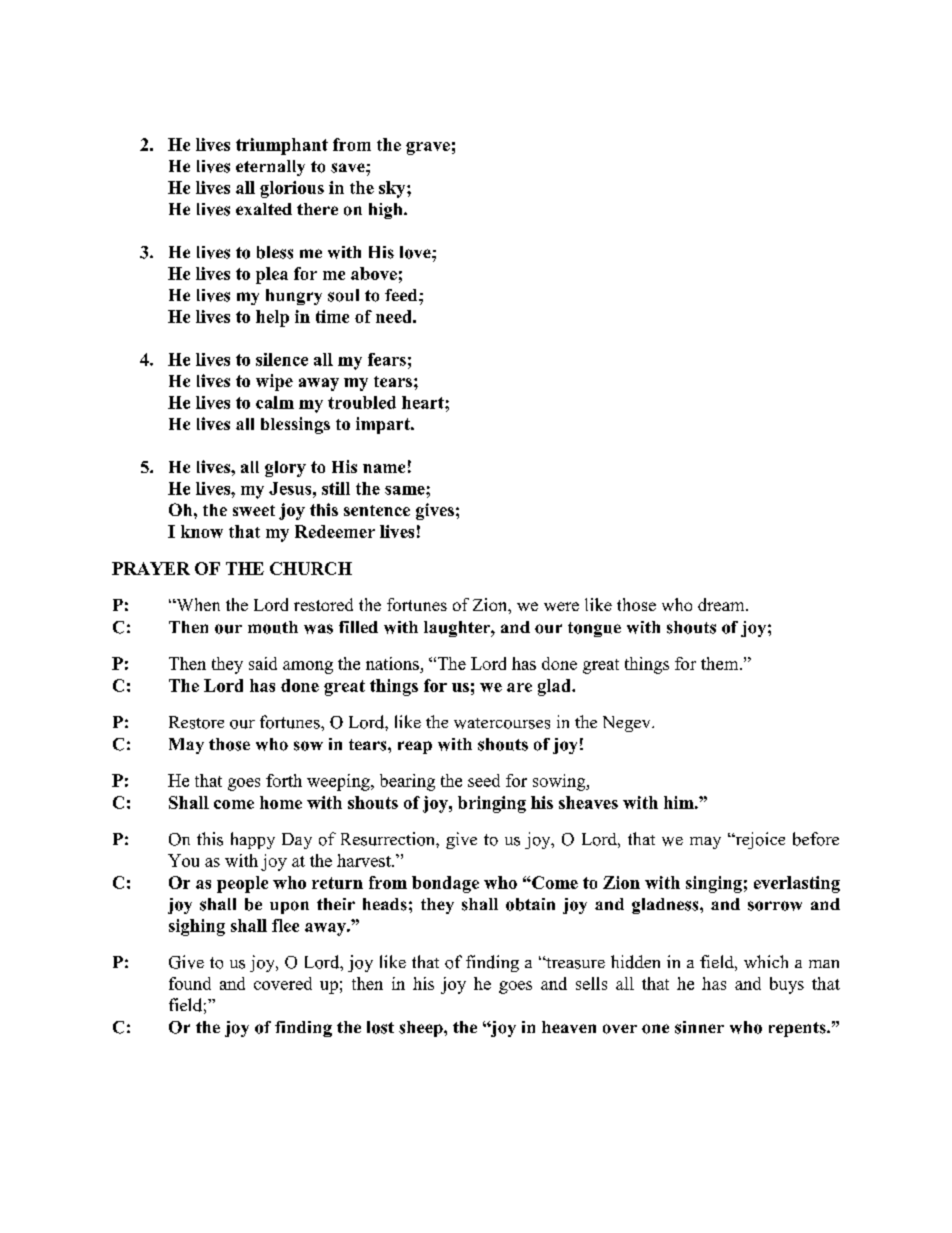 The width and height of the image is (952, 1233). I want to click on eternally, so click(270, 168).
